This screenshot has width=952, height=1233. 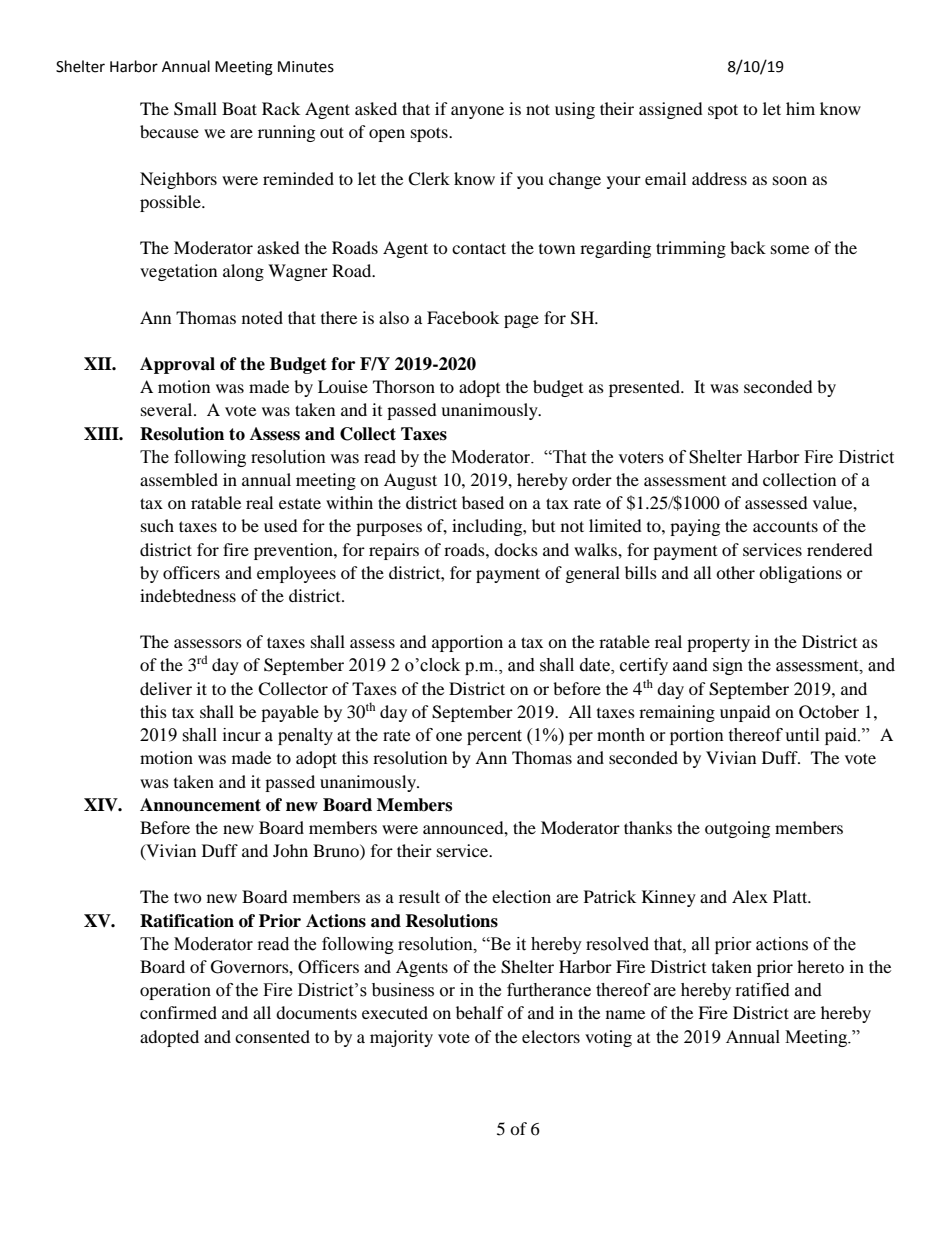 I want to click on page, so click(x=521, y=321).
